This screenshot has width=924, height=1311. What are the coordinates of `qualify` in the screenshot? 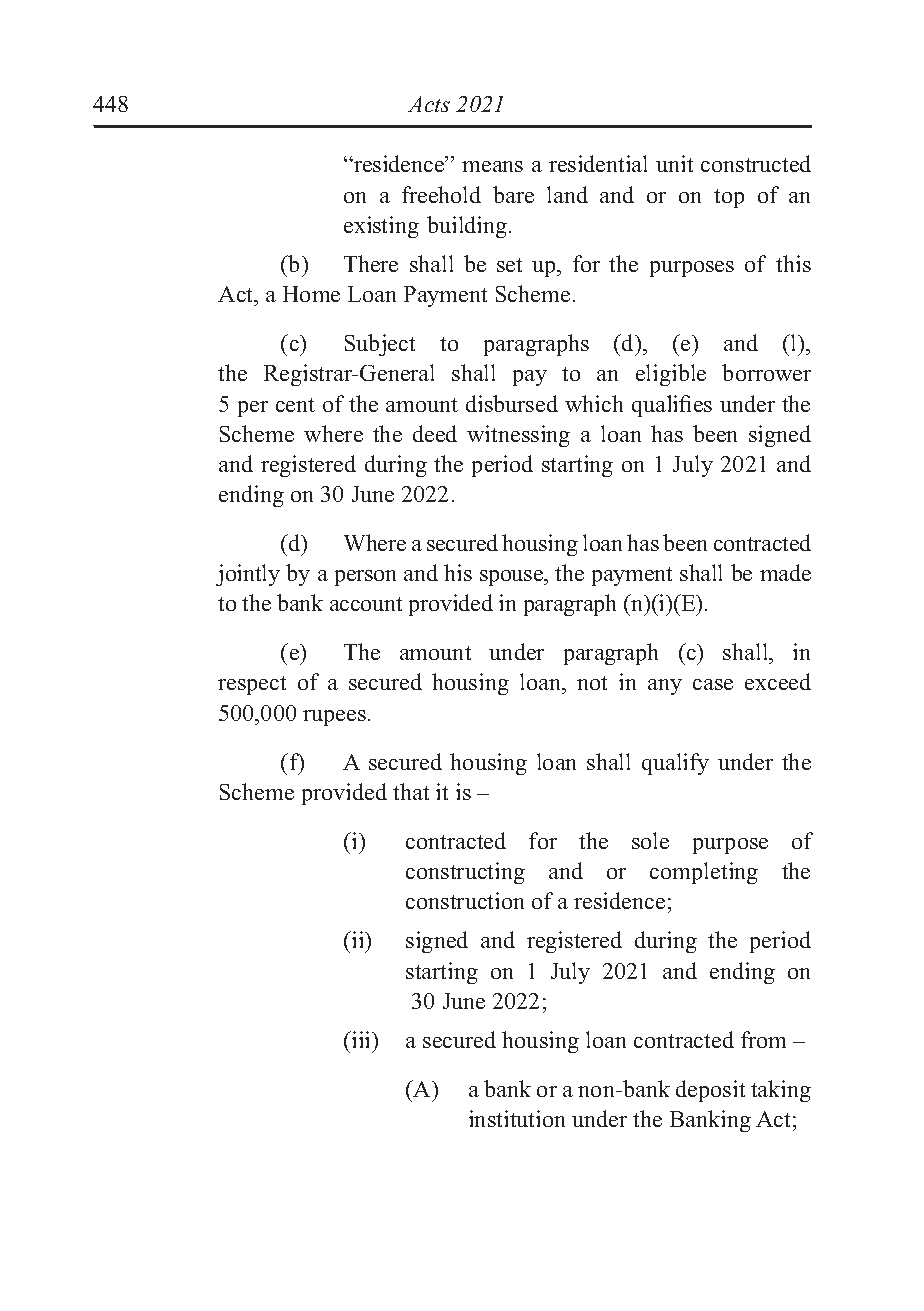 It's located at (675, 764).
